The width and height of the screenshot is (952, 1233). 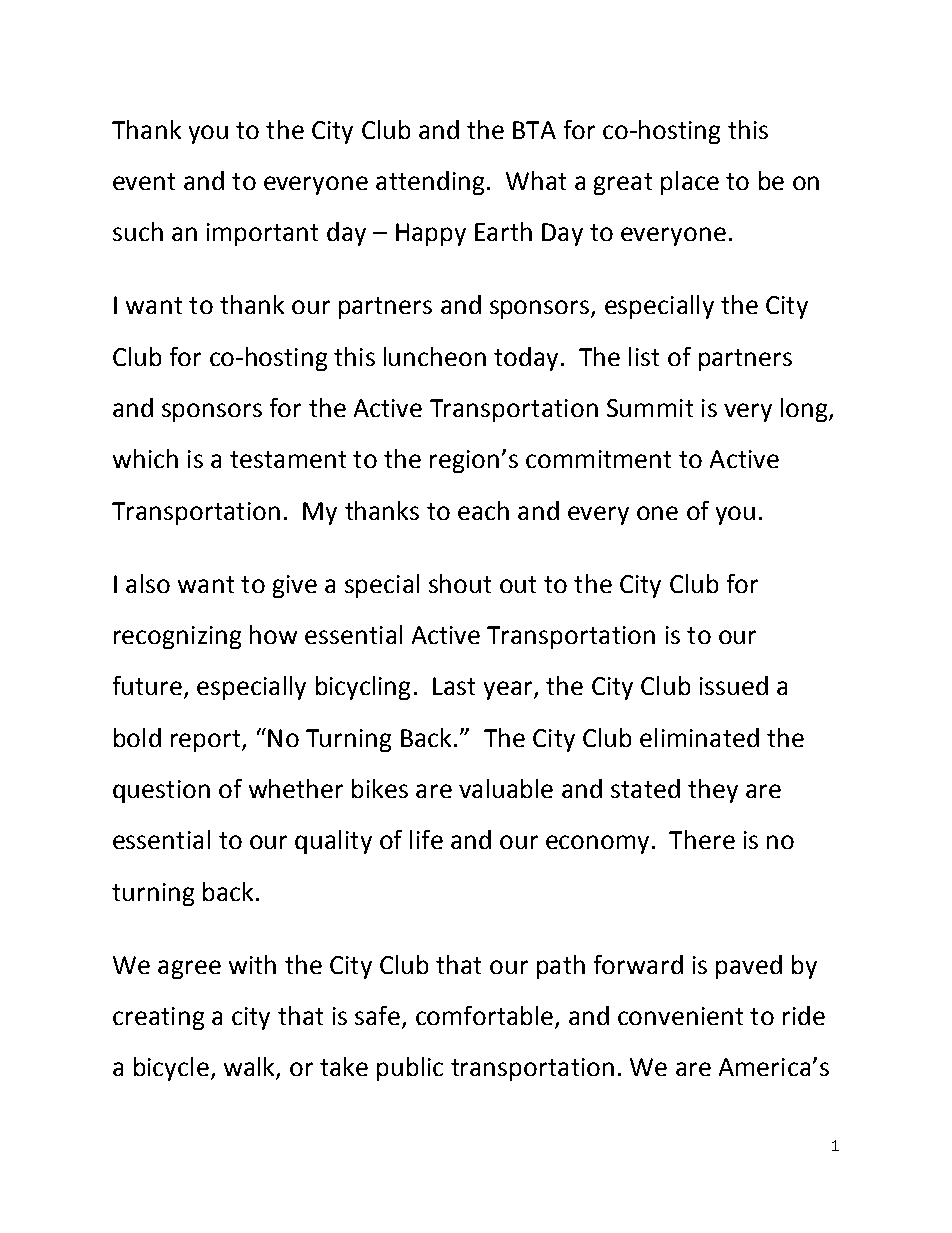 I want to click on walk, so click(x=250, y=1068).
